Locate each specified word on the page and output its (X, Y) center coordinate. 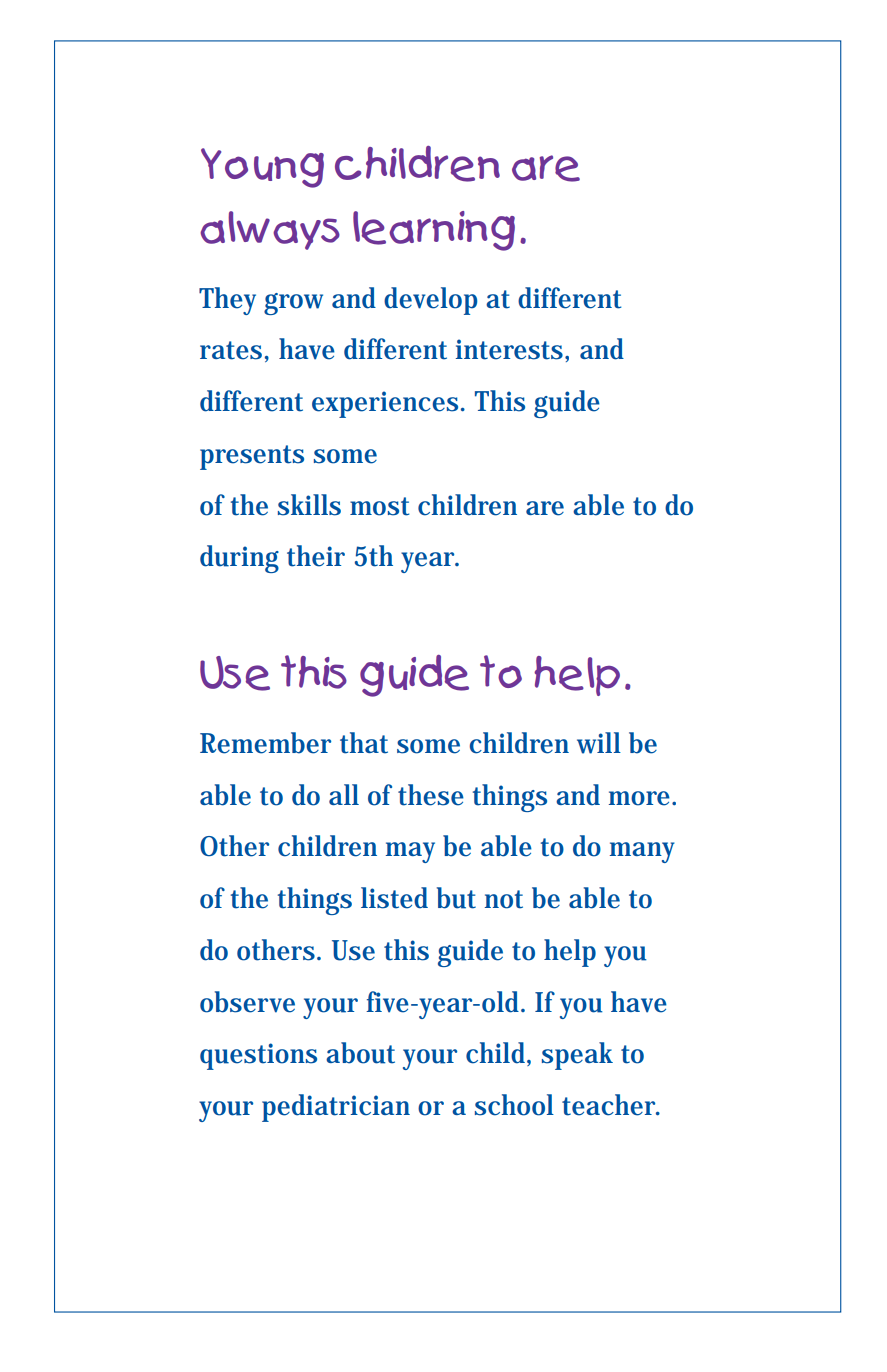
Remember (265, 743)
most (379, 506)
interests (511, 349)
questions (258, 1056)
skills (309, 505)
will (599, 743)
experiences (385, 404)
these (431, 795)
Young (262, 168)
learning (434, 231)
